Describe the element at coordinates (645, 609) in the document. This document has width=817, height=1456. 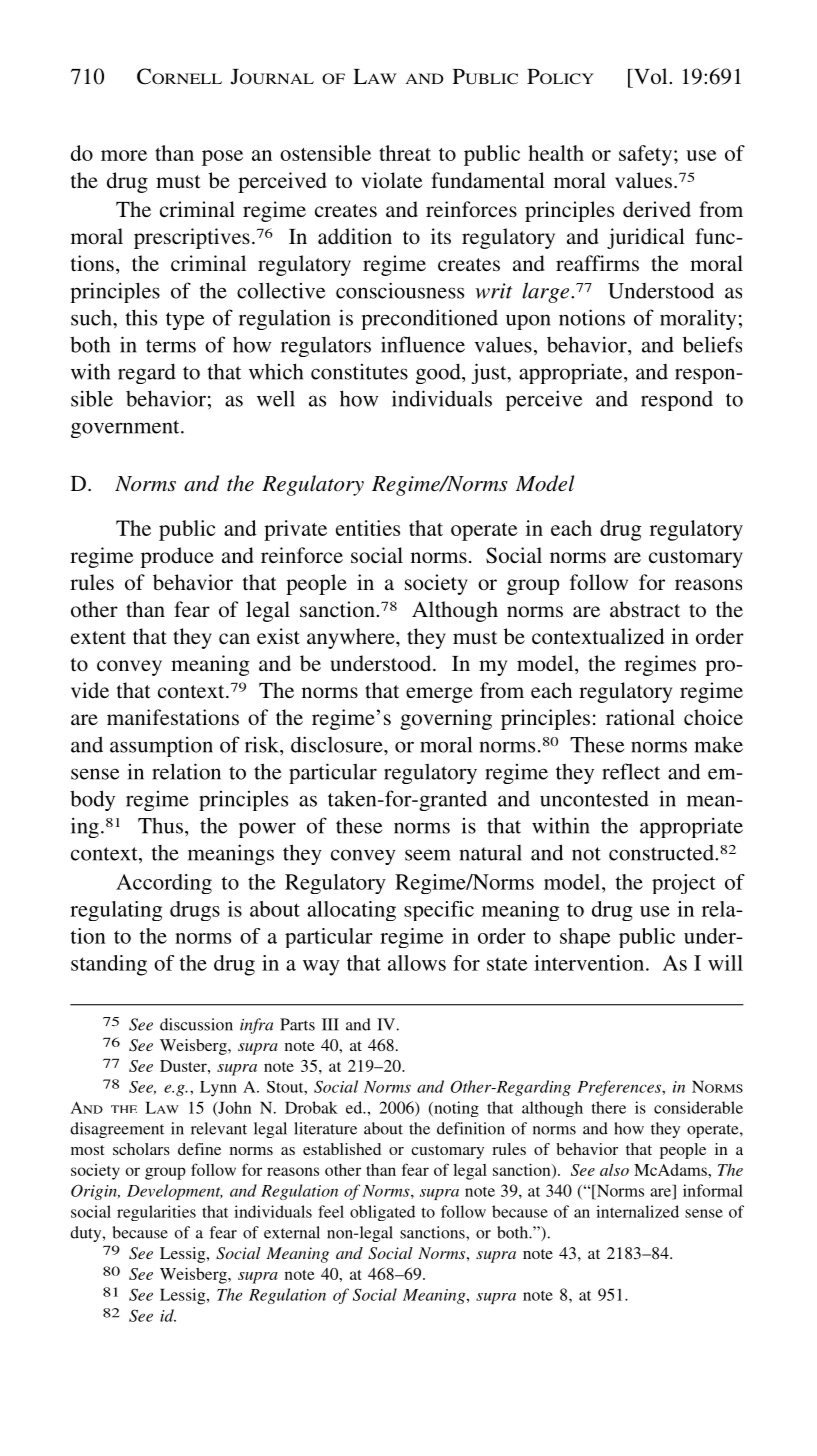
I see `abstract` at that location.
